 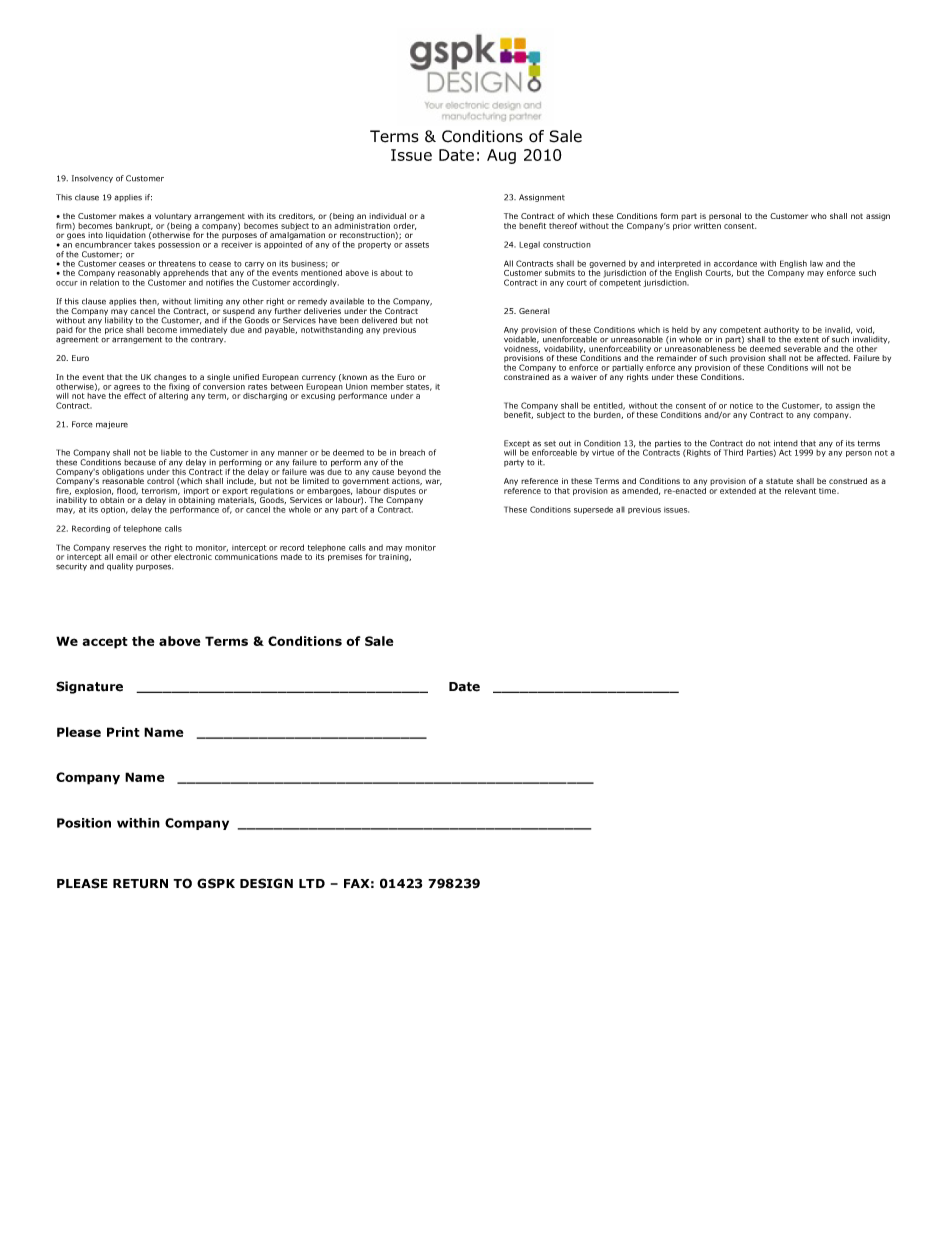 What do you see at coordinates (266, 883) in the screenshot?
I see `DESIGN` at bounding box center [266, 883].
